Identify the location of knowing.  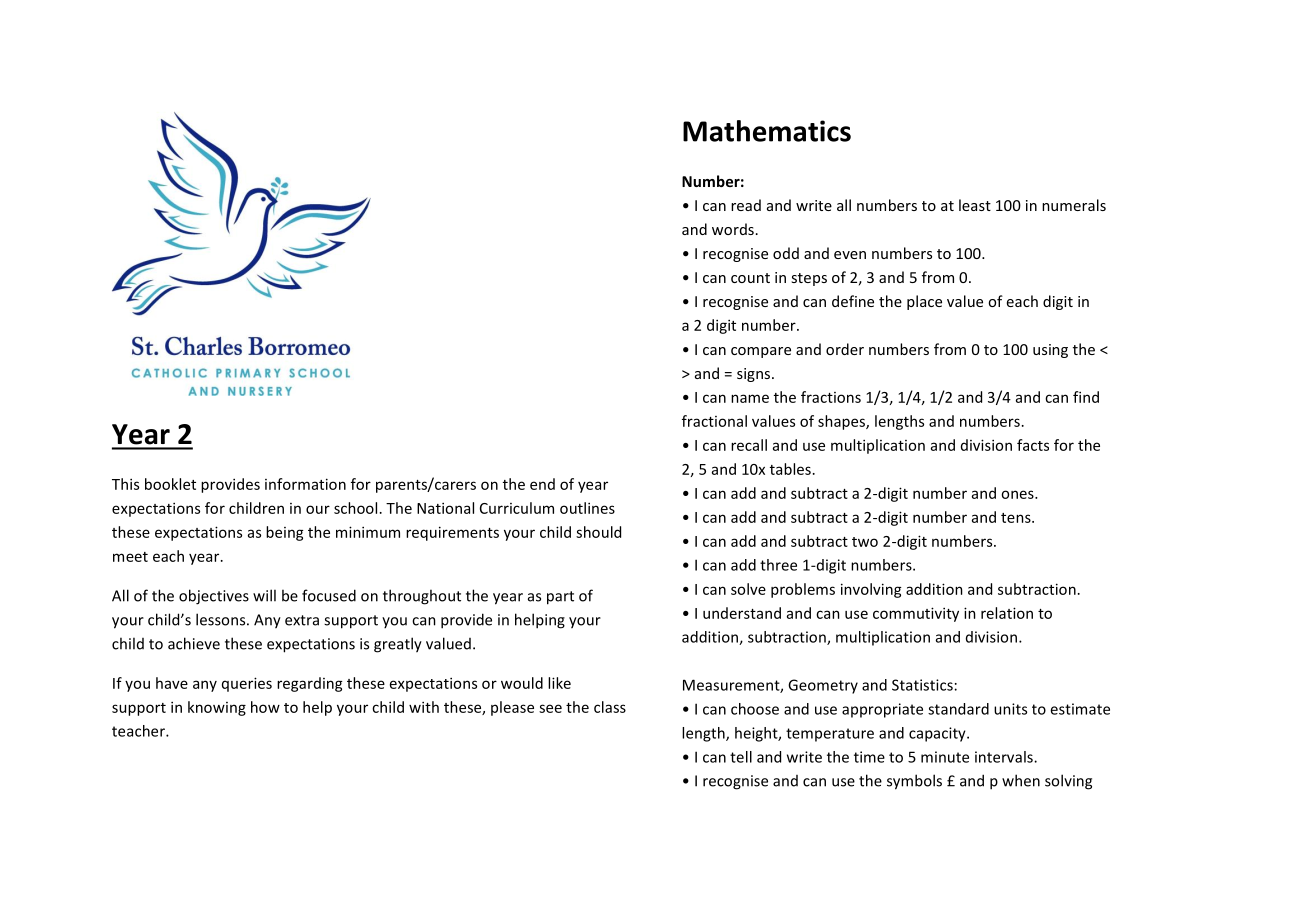
(217, 708).
